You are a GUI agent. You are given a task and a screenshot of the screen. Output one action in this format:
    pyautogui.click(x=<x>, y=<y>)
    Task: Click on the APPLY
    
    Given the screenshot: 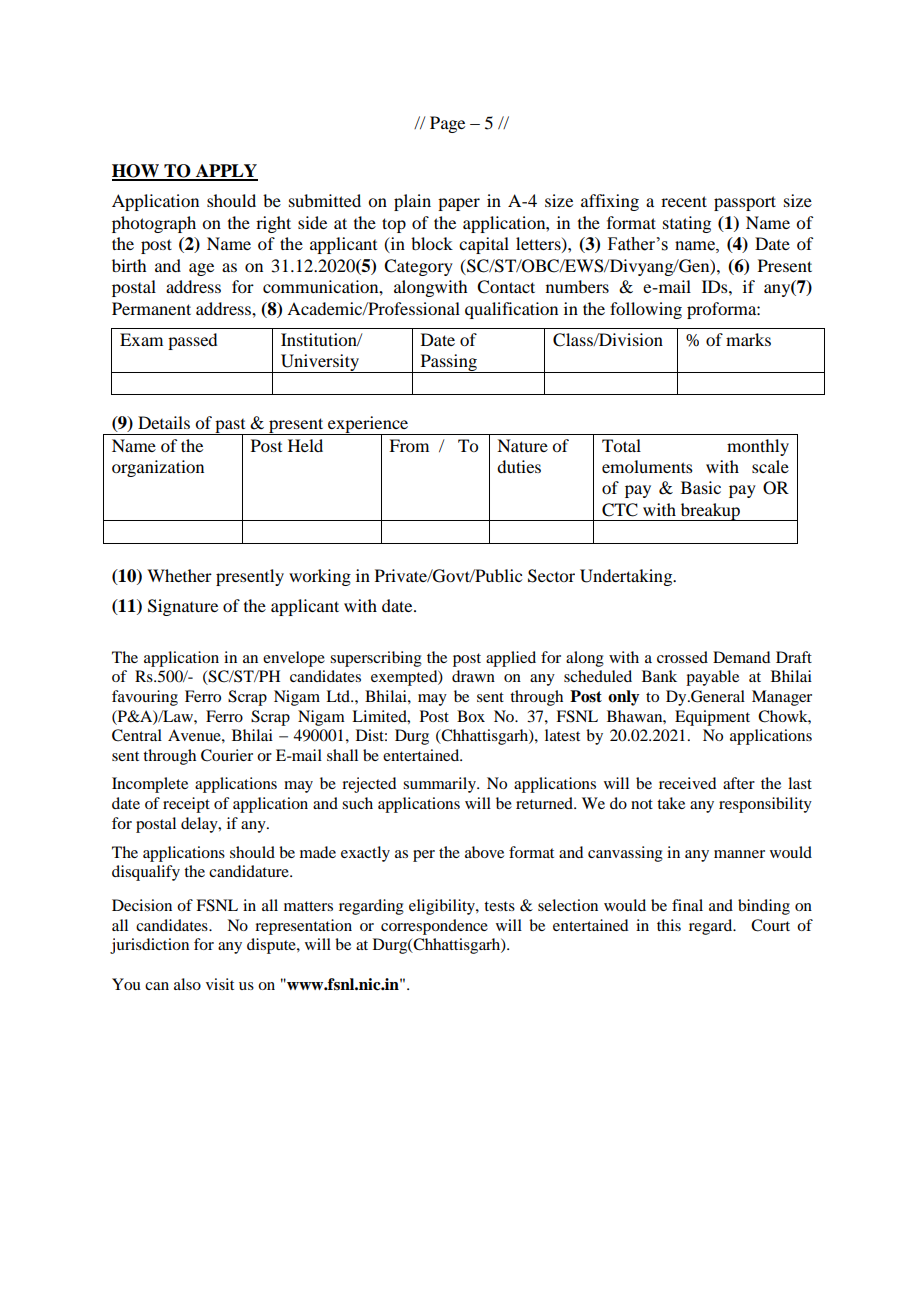 What is the action you would take?
    pyautogui.click(x=225, y=172)
